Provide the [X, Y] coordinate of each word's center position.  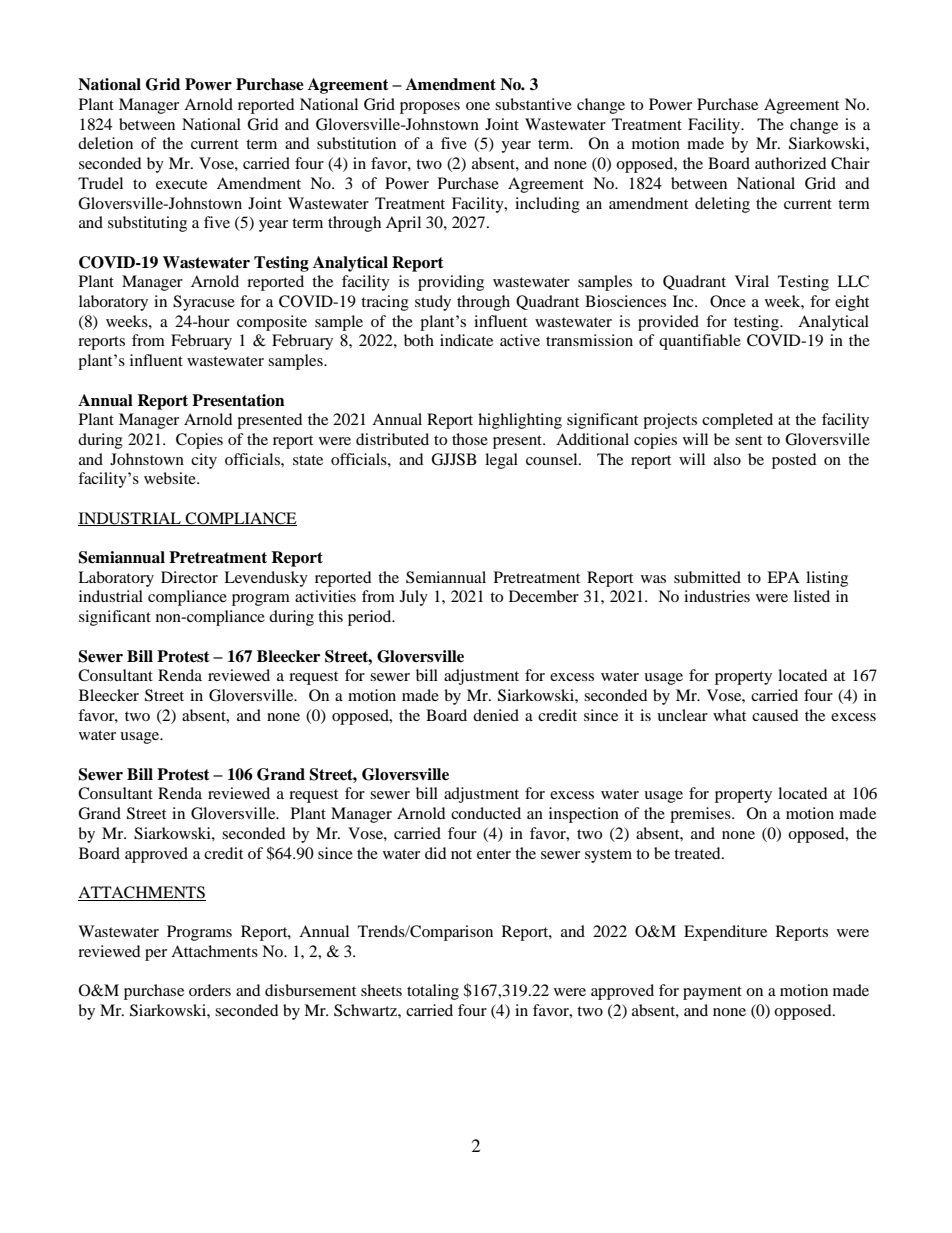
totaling [433, 992]
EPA [783, 577]
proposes [430, 108]
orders [210, 990]
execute [181, 184]
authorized [791, 163]
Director [189, 577]
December [544, 596]
